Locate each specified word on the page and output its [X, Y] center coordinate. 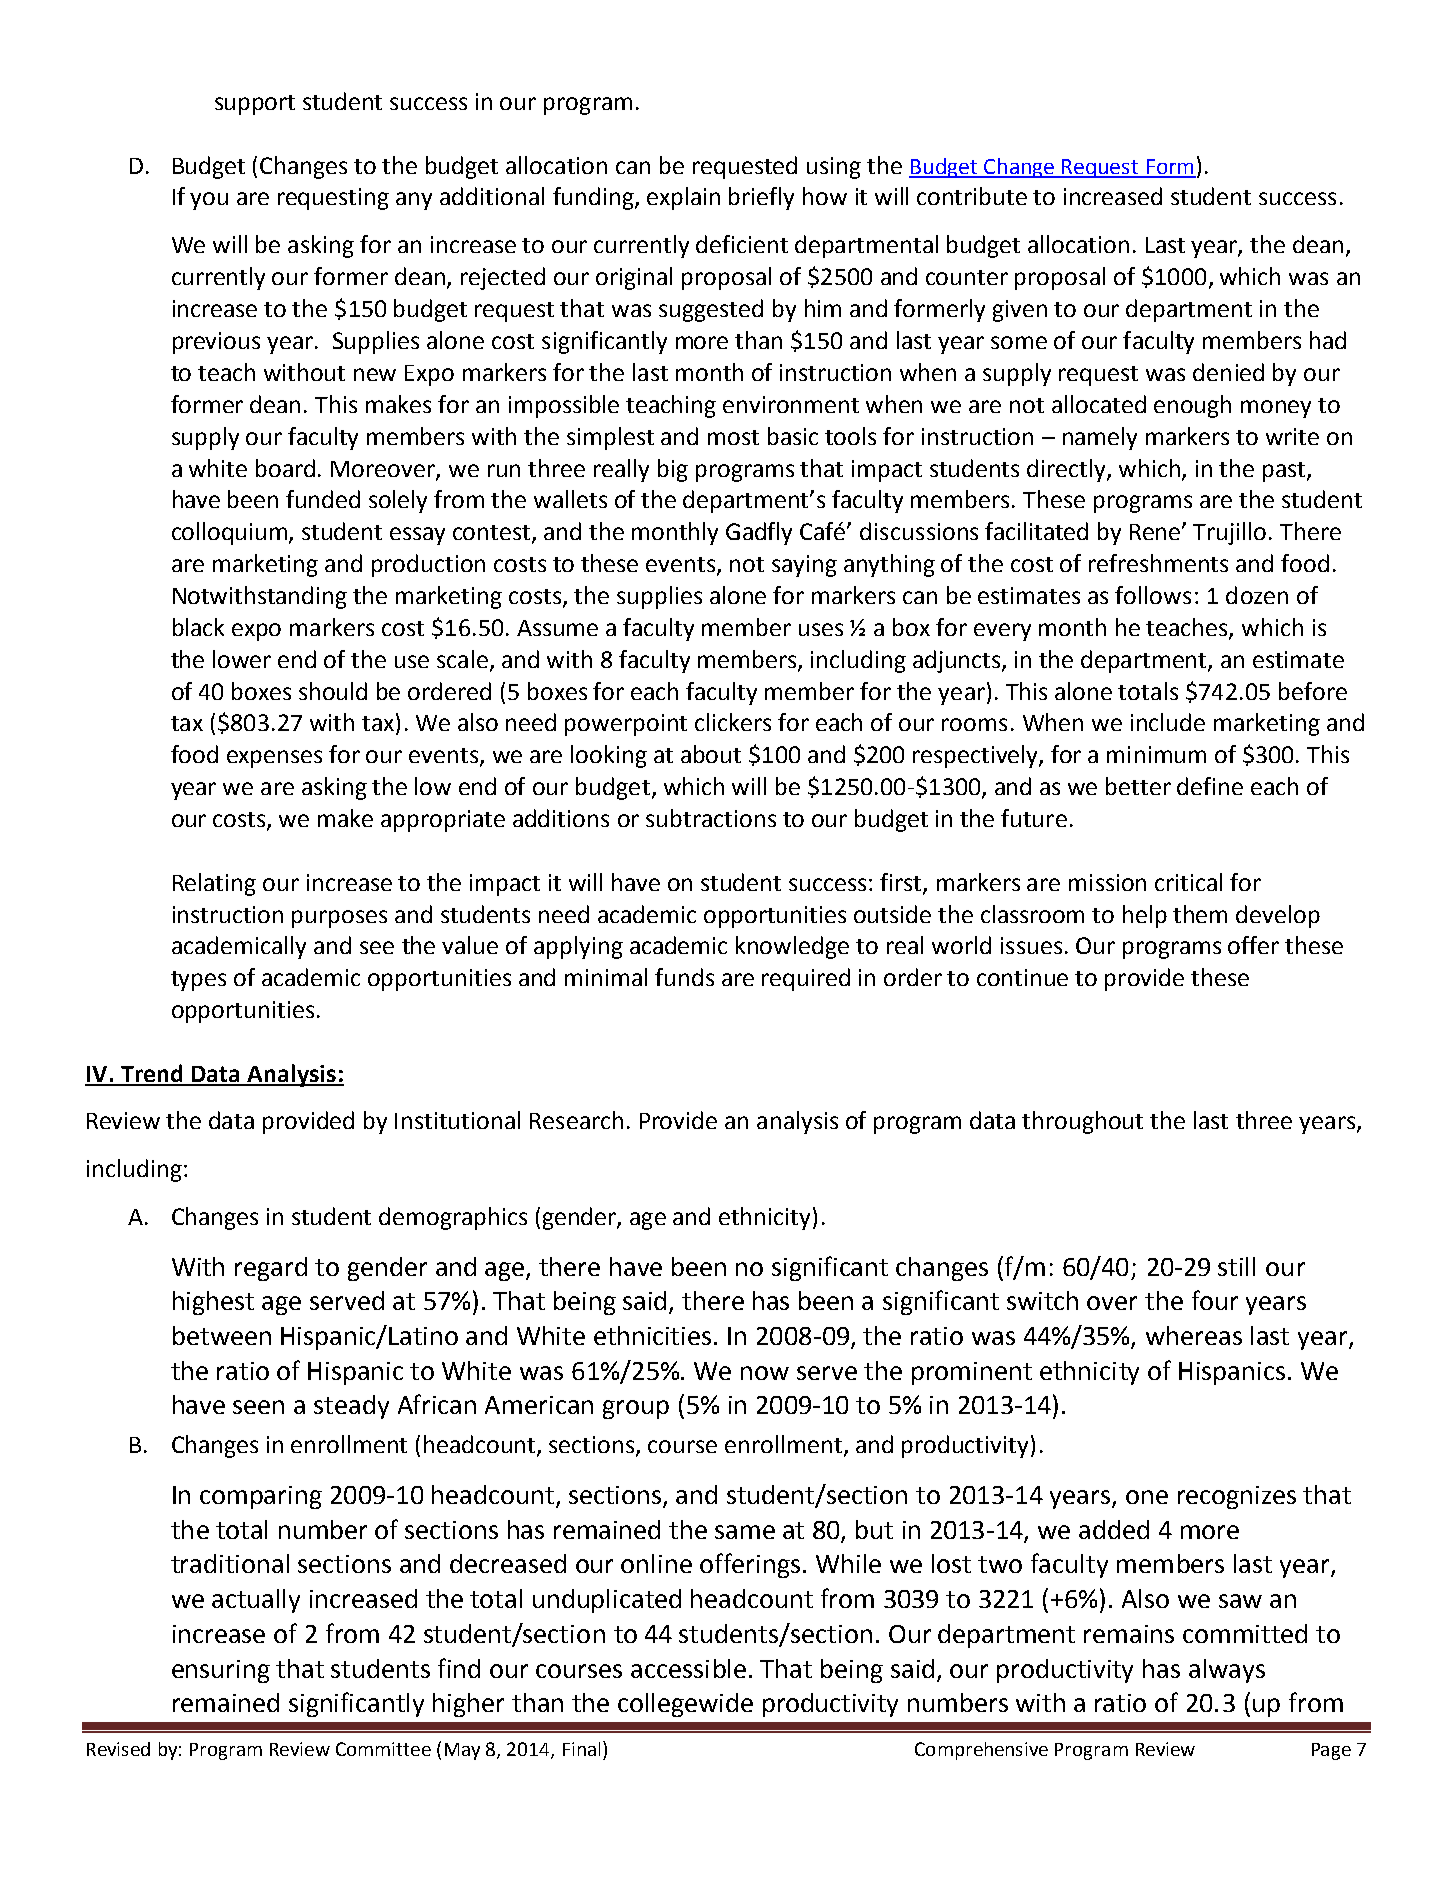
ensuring [221, 1671]
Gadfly [759, 533]
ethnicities [652, 1335]
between [222, 1335]
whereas [1194, 1335]
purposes [339, 919]
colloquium [231, 533]
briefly [761, 198]
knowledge [792, 947]
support [255, 105]
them [1200, 914]
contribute [972, 196]
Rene [1156, 532]
